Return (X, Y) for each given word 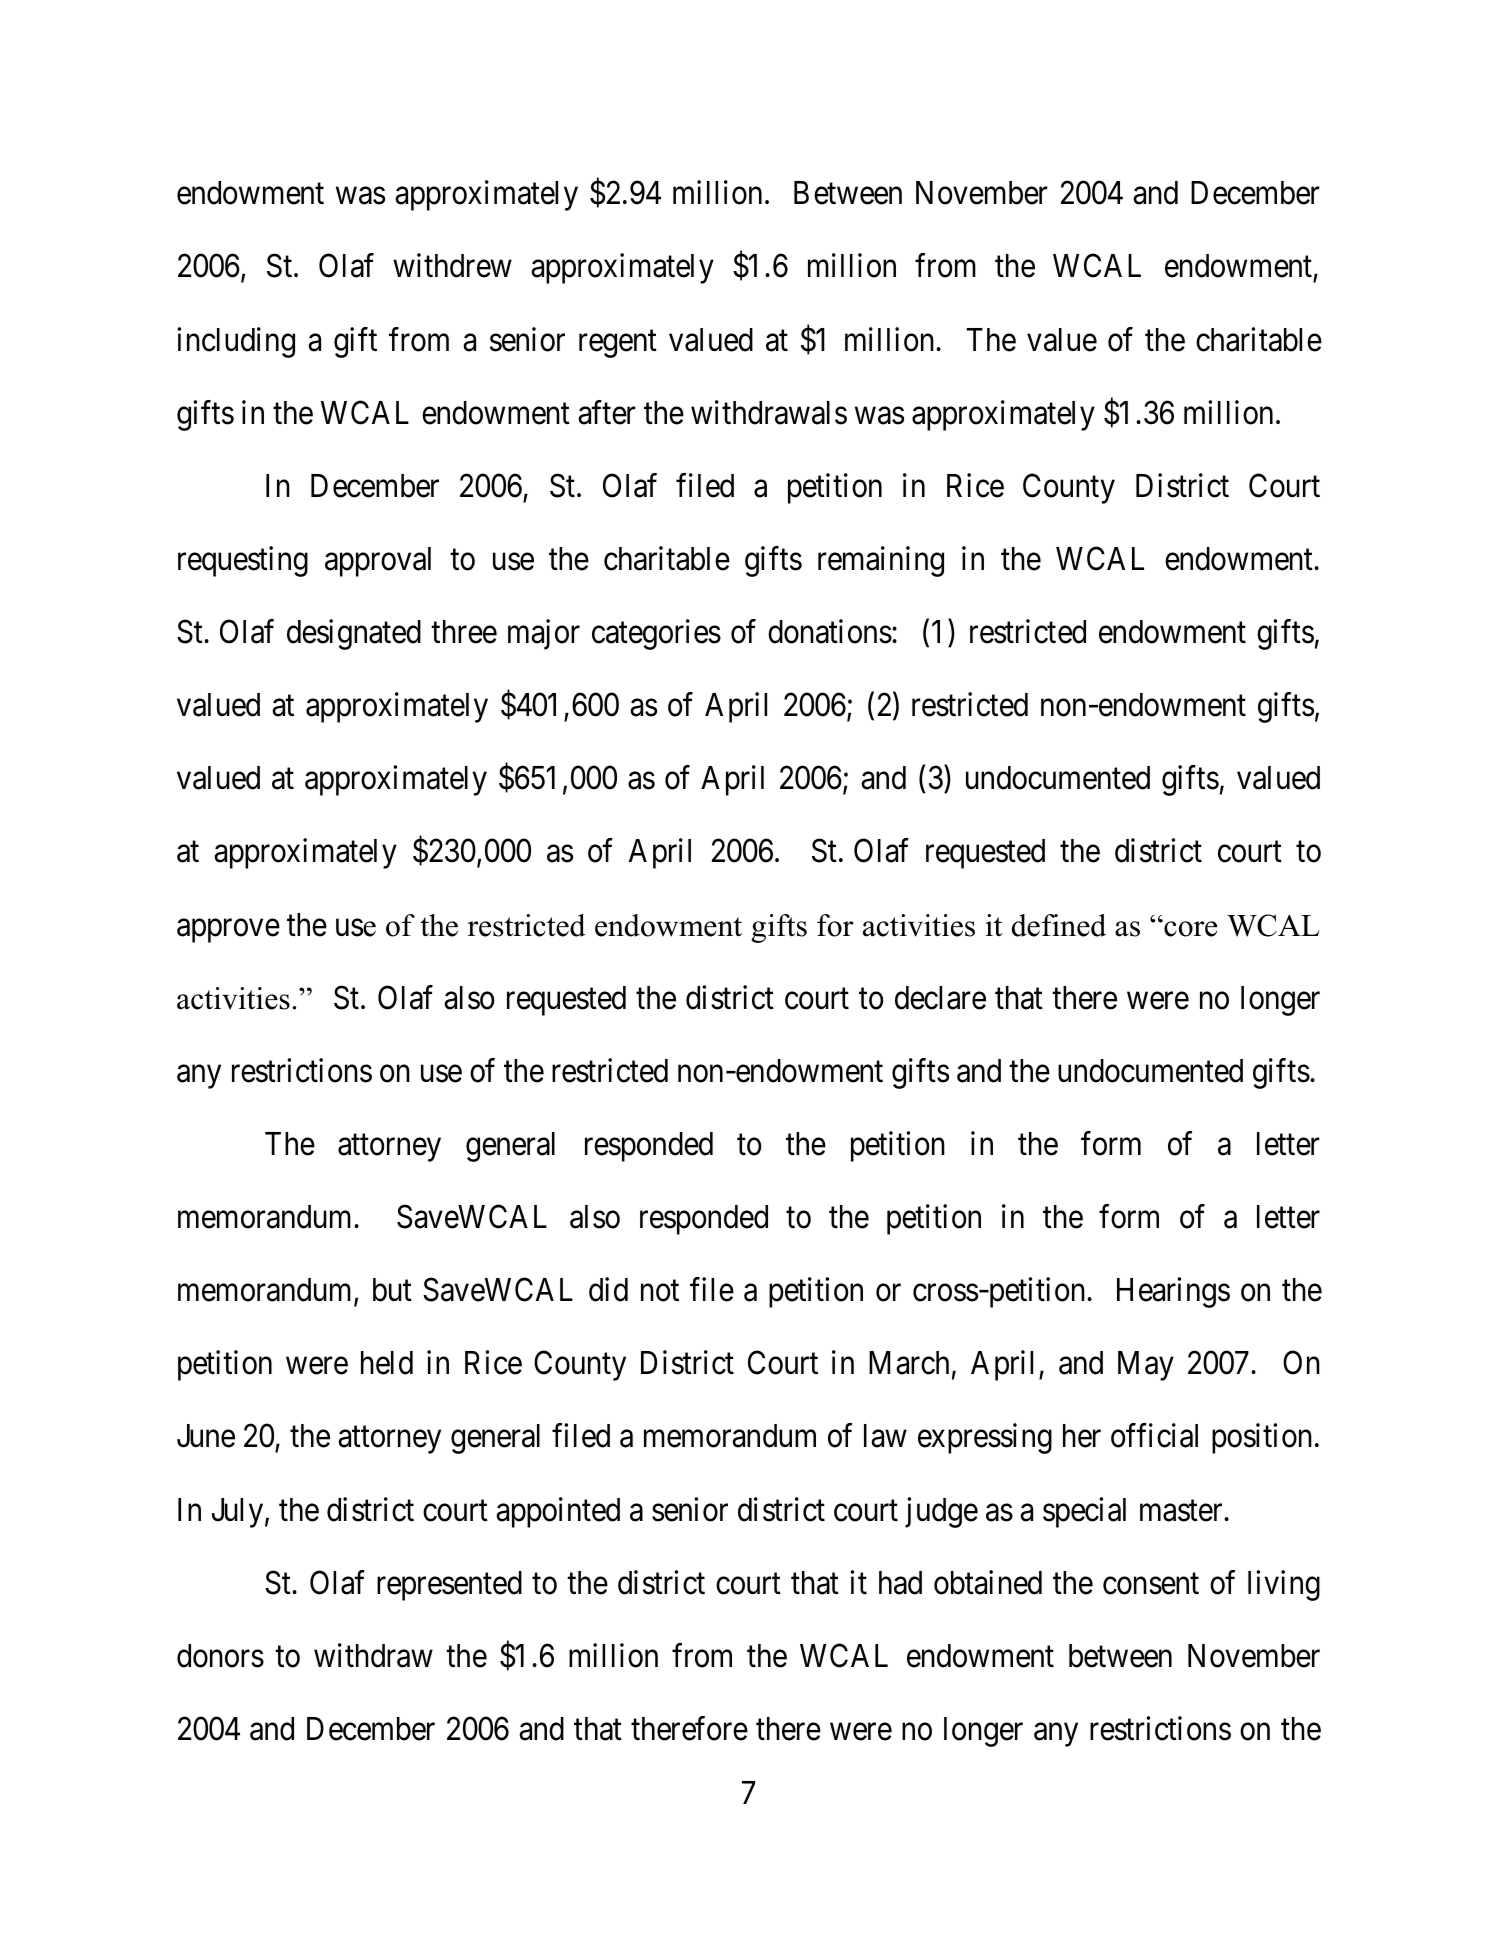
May (1146, 1366)
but (392, 1290)
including (236, 342)
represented (449, 1586)
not (660, 1291)
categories (656, 635)
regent (618, 344)
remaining (881, 561)
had (900, 1583)
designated (354, 635)
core (1189, 928)
